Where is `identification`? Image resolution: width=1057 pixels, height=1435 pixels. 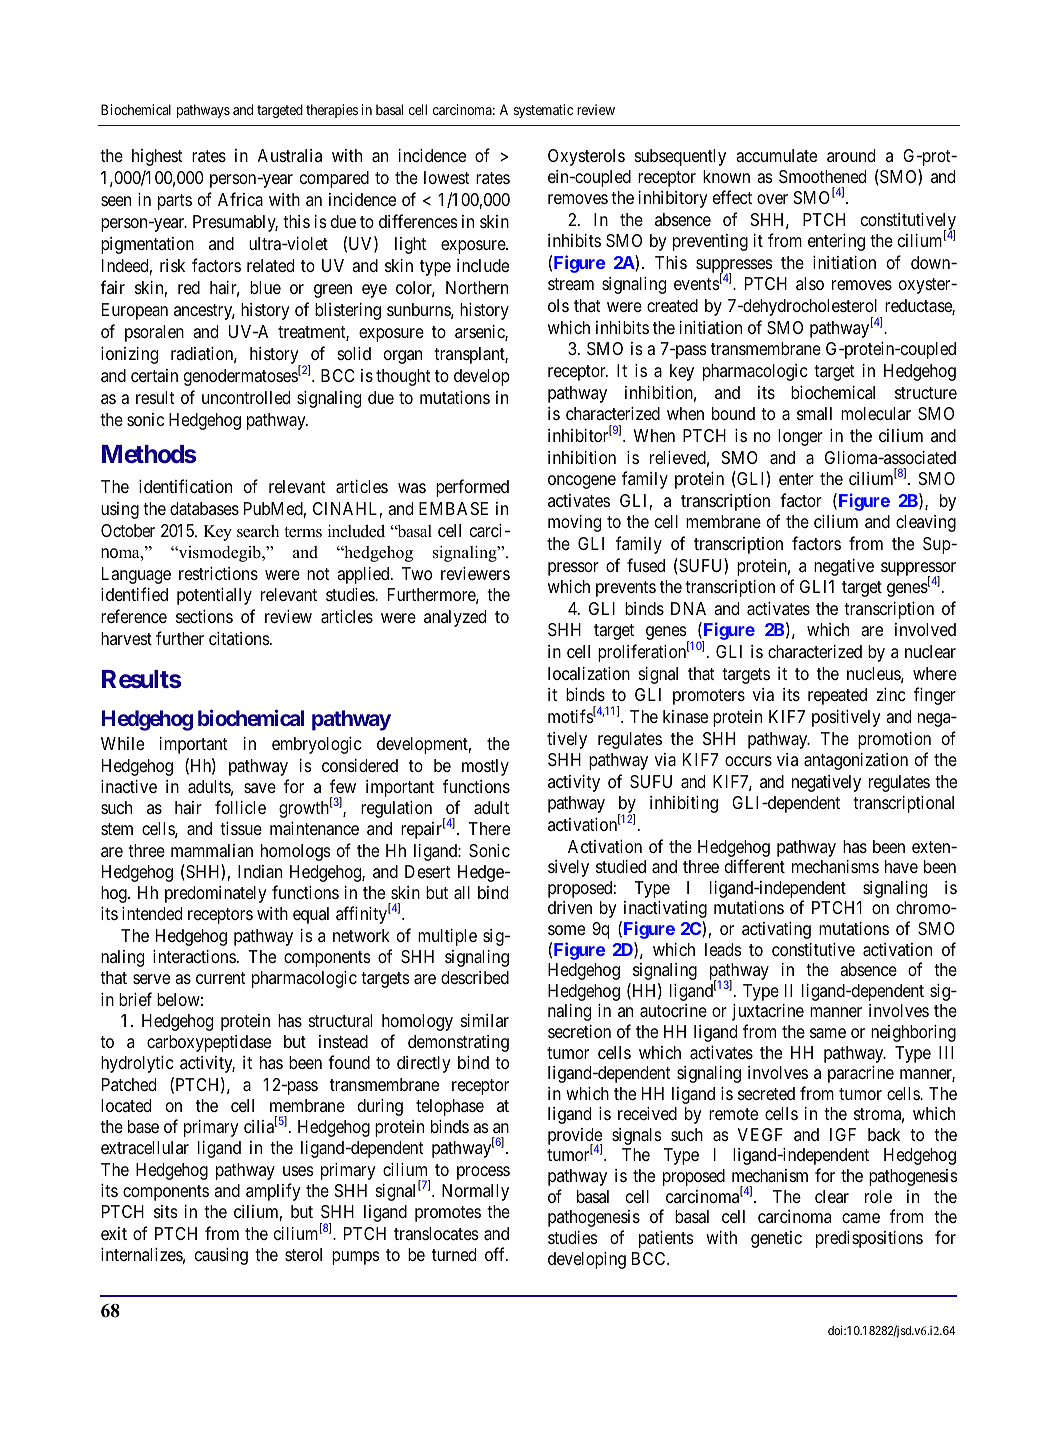
identification is located at coordinates (185, 486).
